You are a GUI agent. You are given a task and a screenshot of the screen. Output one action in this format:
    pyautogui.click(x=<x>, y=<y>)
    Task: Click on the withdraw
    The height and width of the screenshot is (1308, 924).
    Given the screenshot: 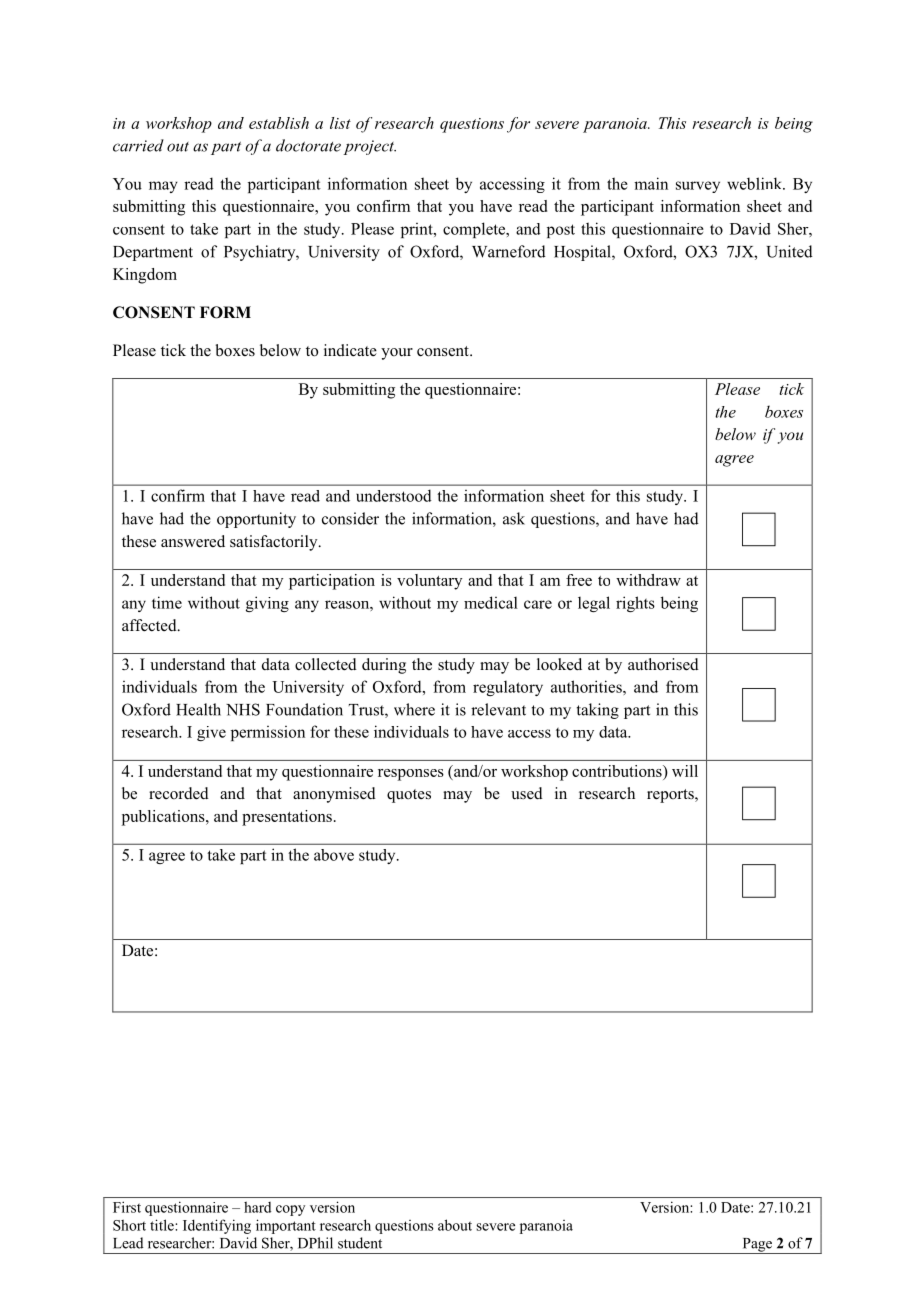 What is the action you would take?
    pyautogui.click(x=648, y=580)
